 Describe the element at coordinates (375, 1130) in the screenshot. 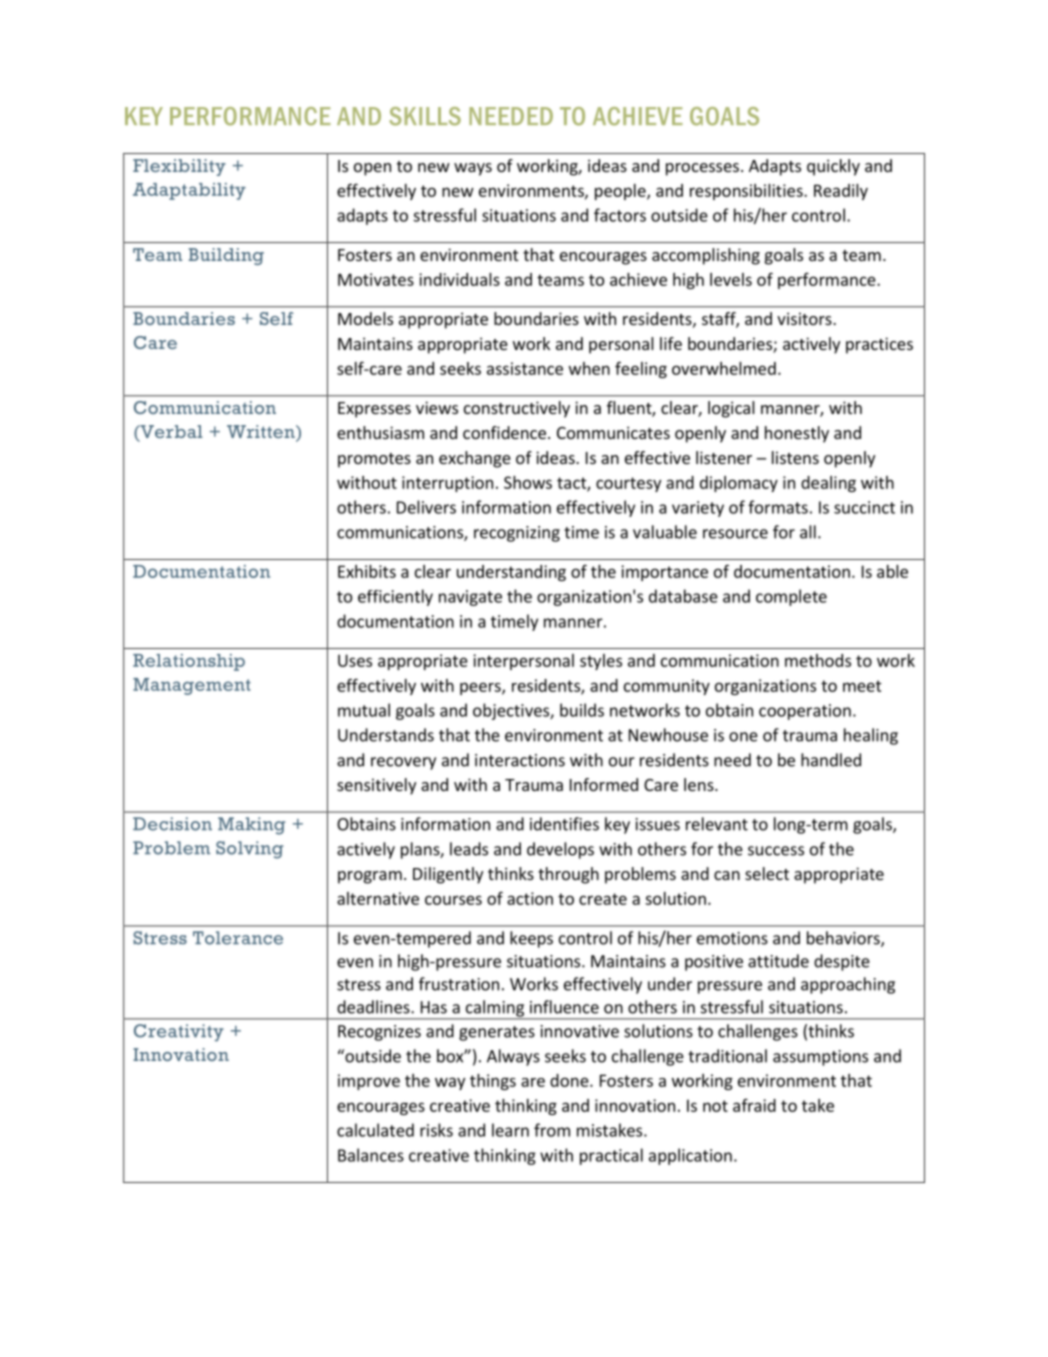

I see `calculated` at that location.
